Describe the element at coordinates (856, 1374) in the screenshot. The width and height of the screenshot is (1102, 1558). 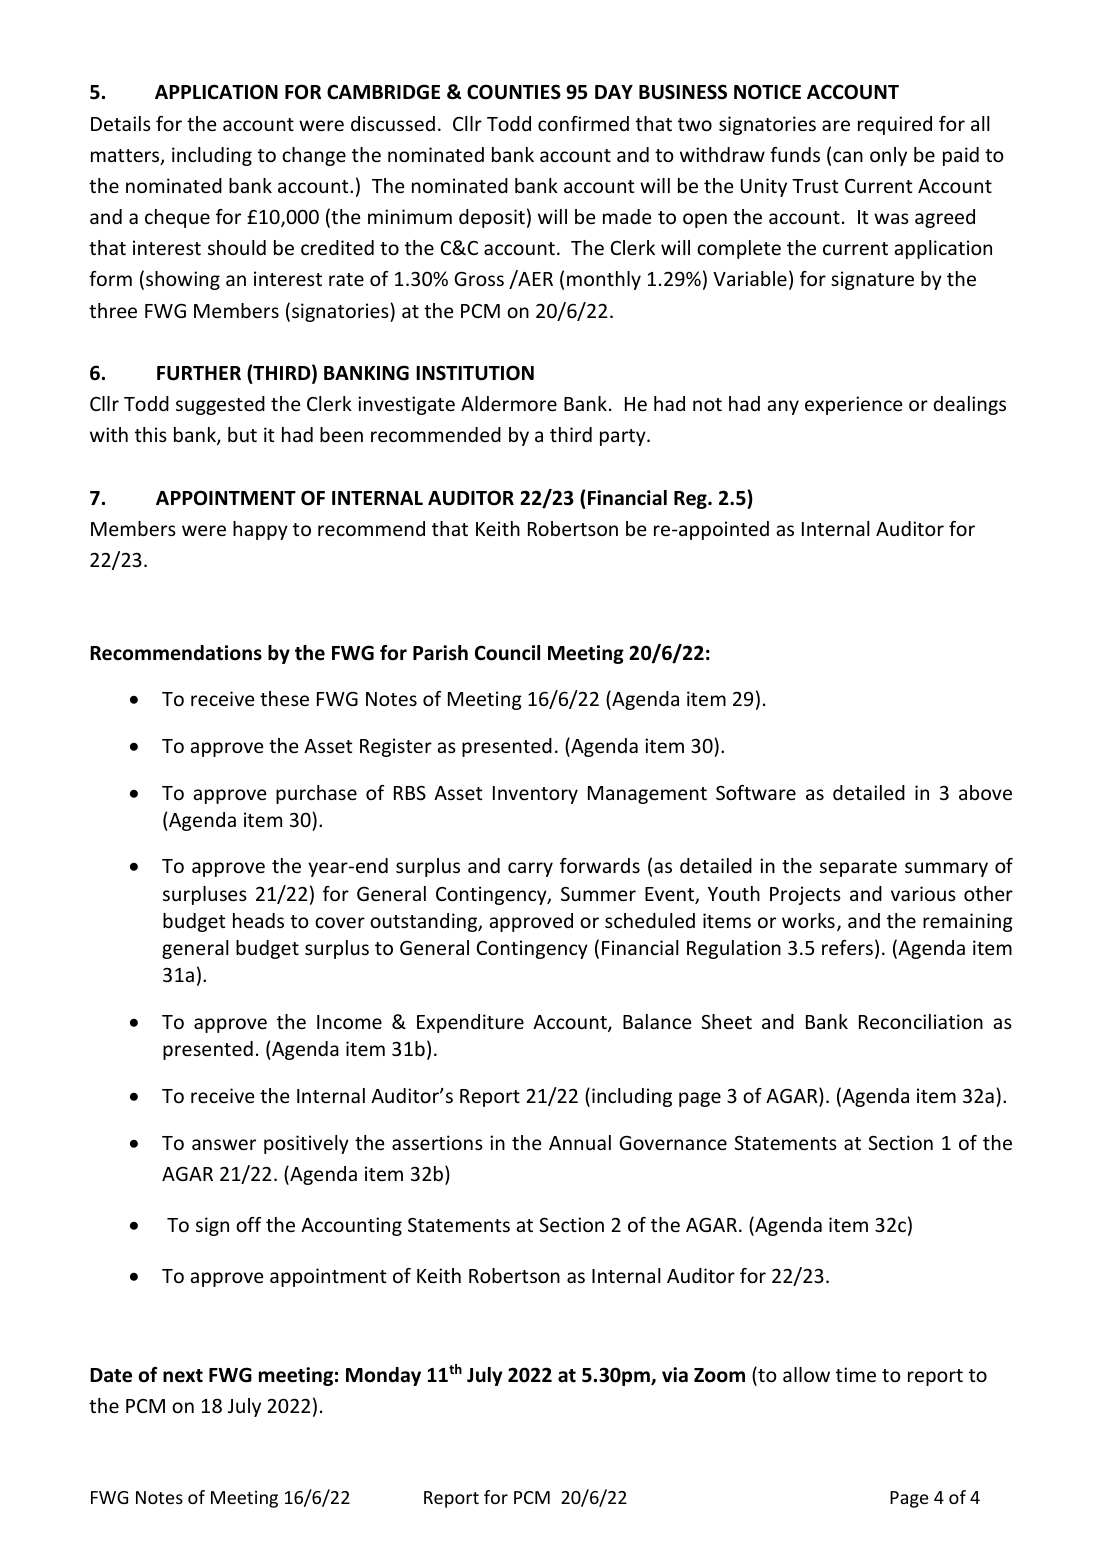
I see `time` at that location.
